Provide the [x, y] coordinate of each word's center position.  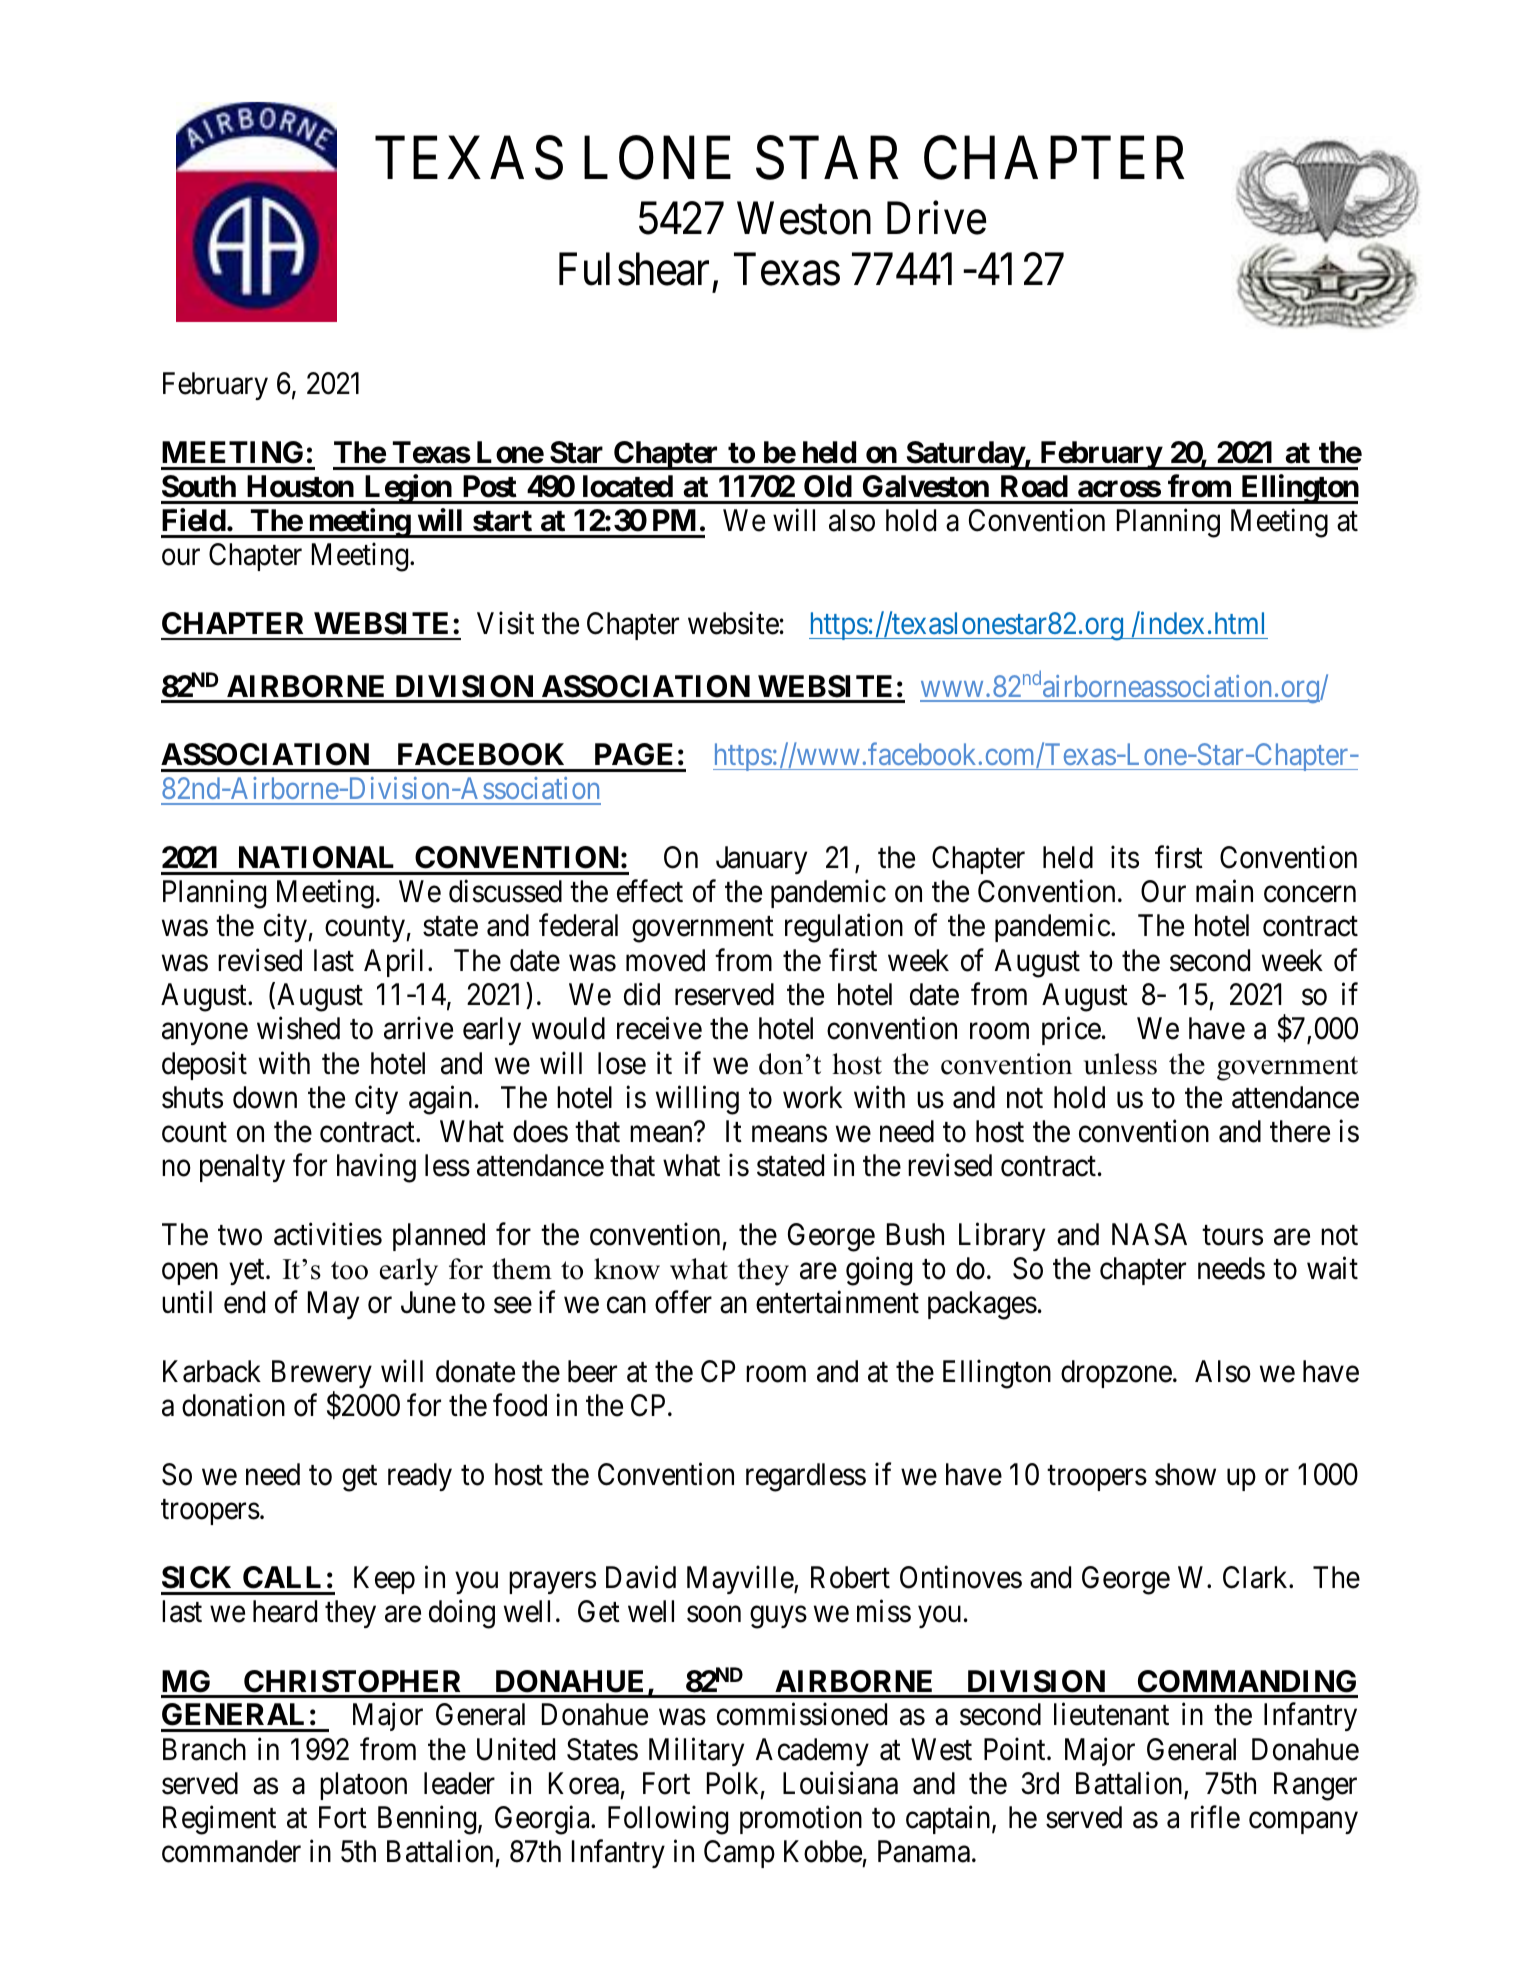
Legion [407, 489]
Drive [936, 218]
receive [659, 1028]
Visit [505, 623]
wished [298, 1028]
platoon [363, 1786]
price [1071, 1031]
